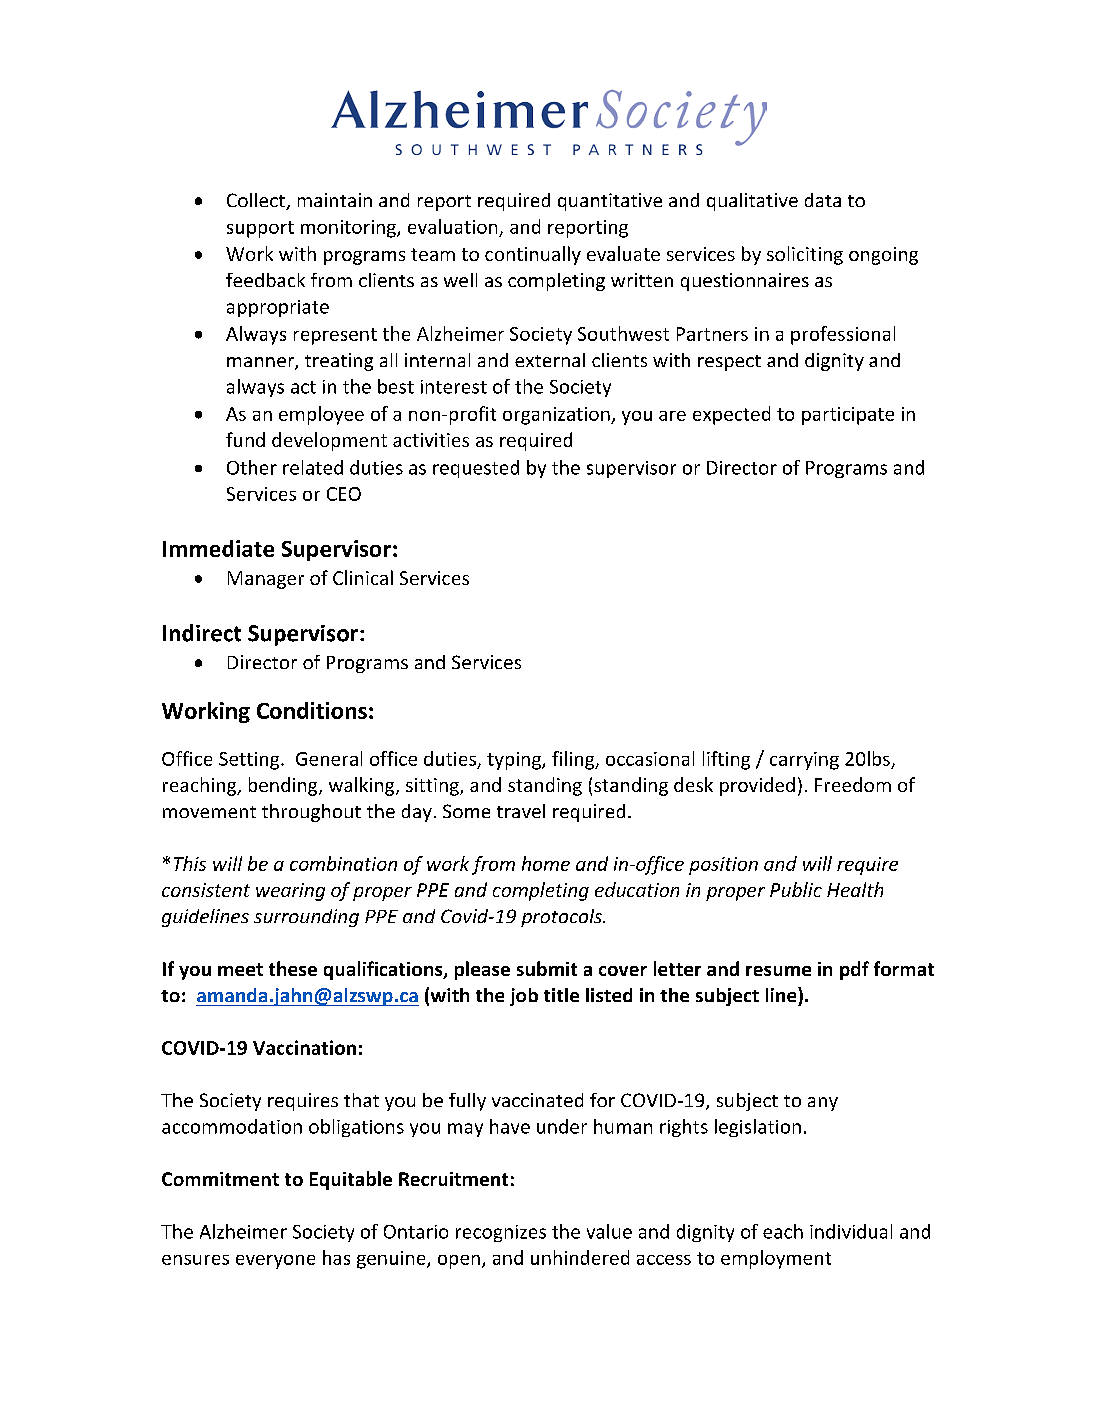 This page has height=1420, width=1097. I want to click on wearing, so click(290, 892).
